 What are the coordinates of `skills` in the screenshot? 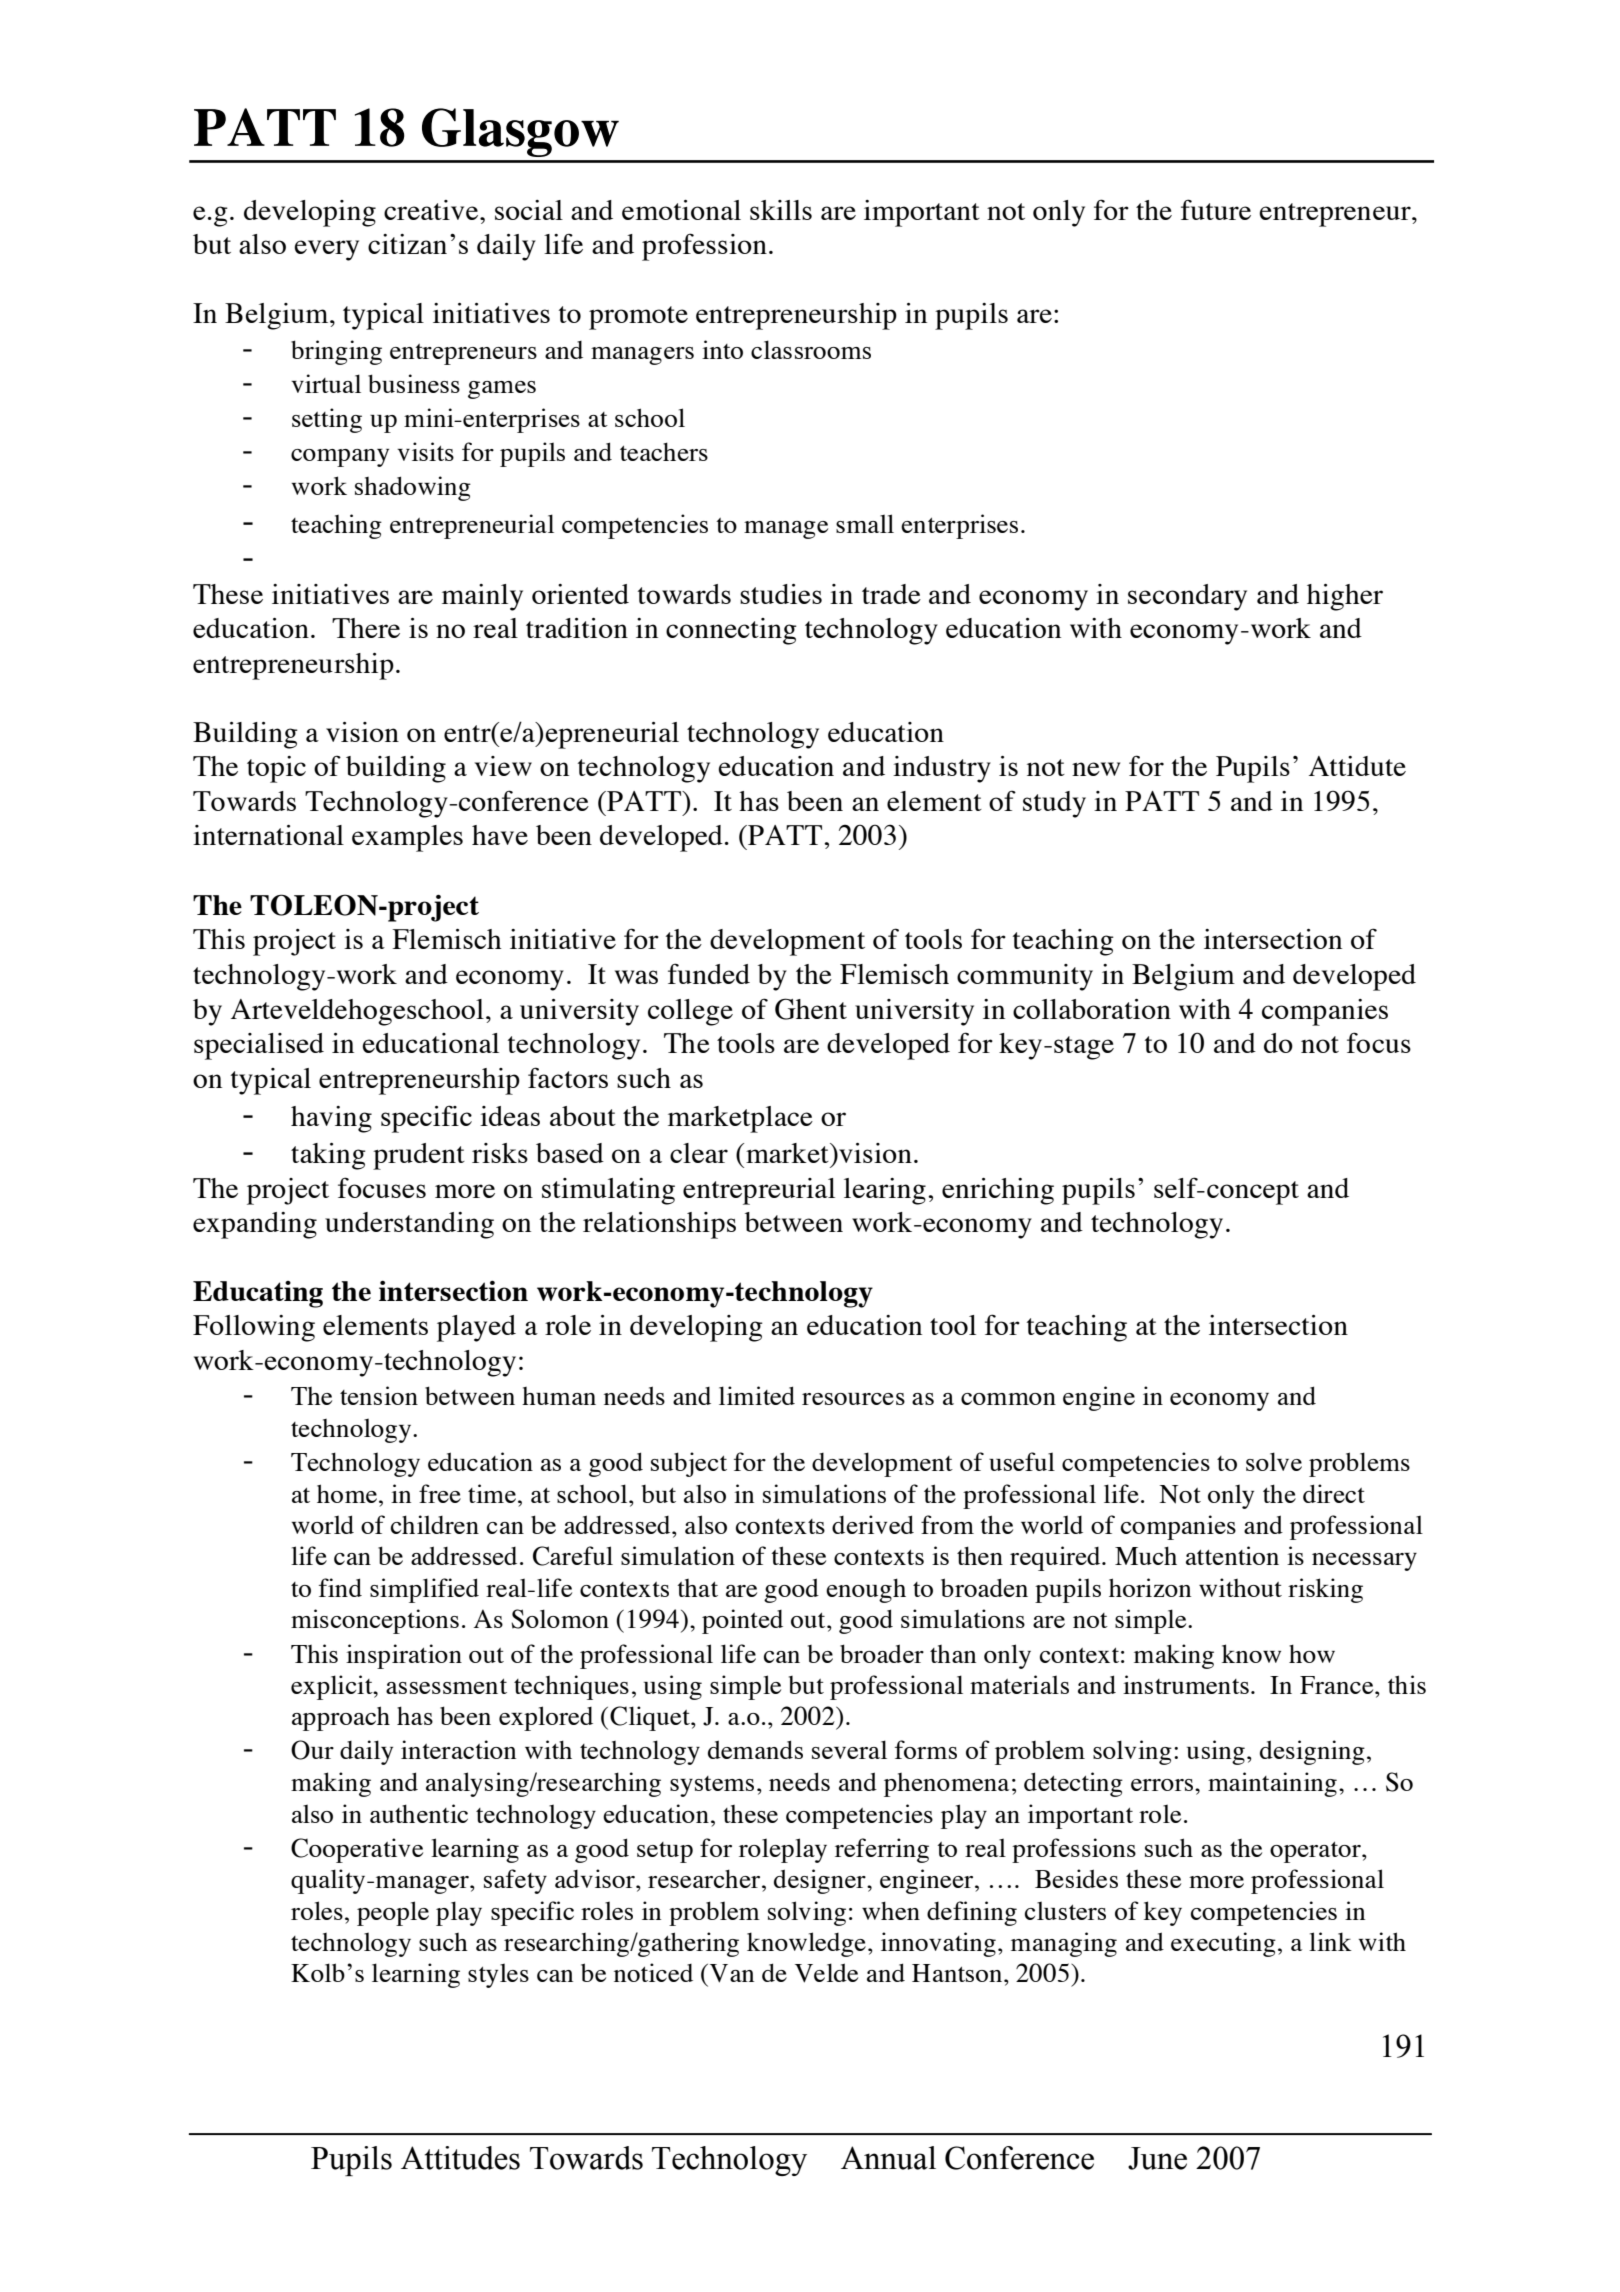 It's located at (781, 210).
